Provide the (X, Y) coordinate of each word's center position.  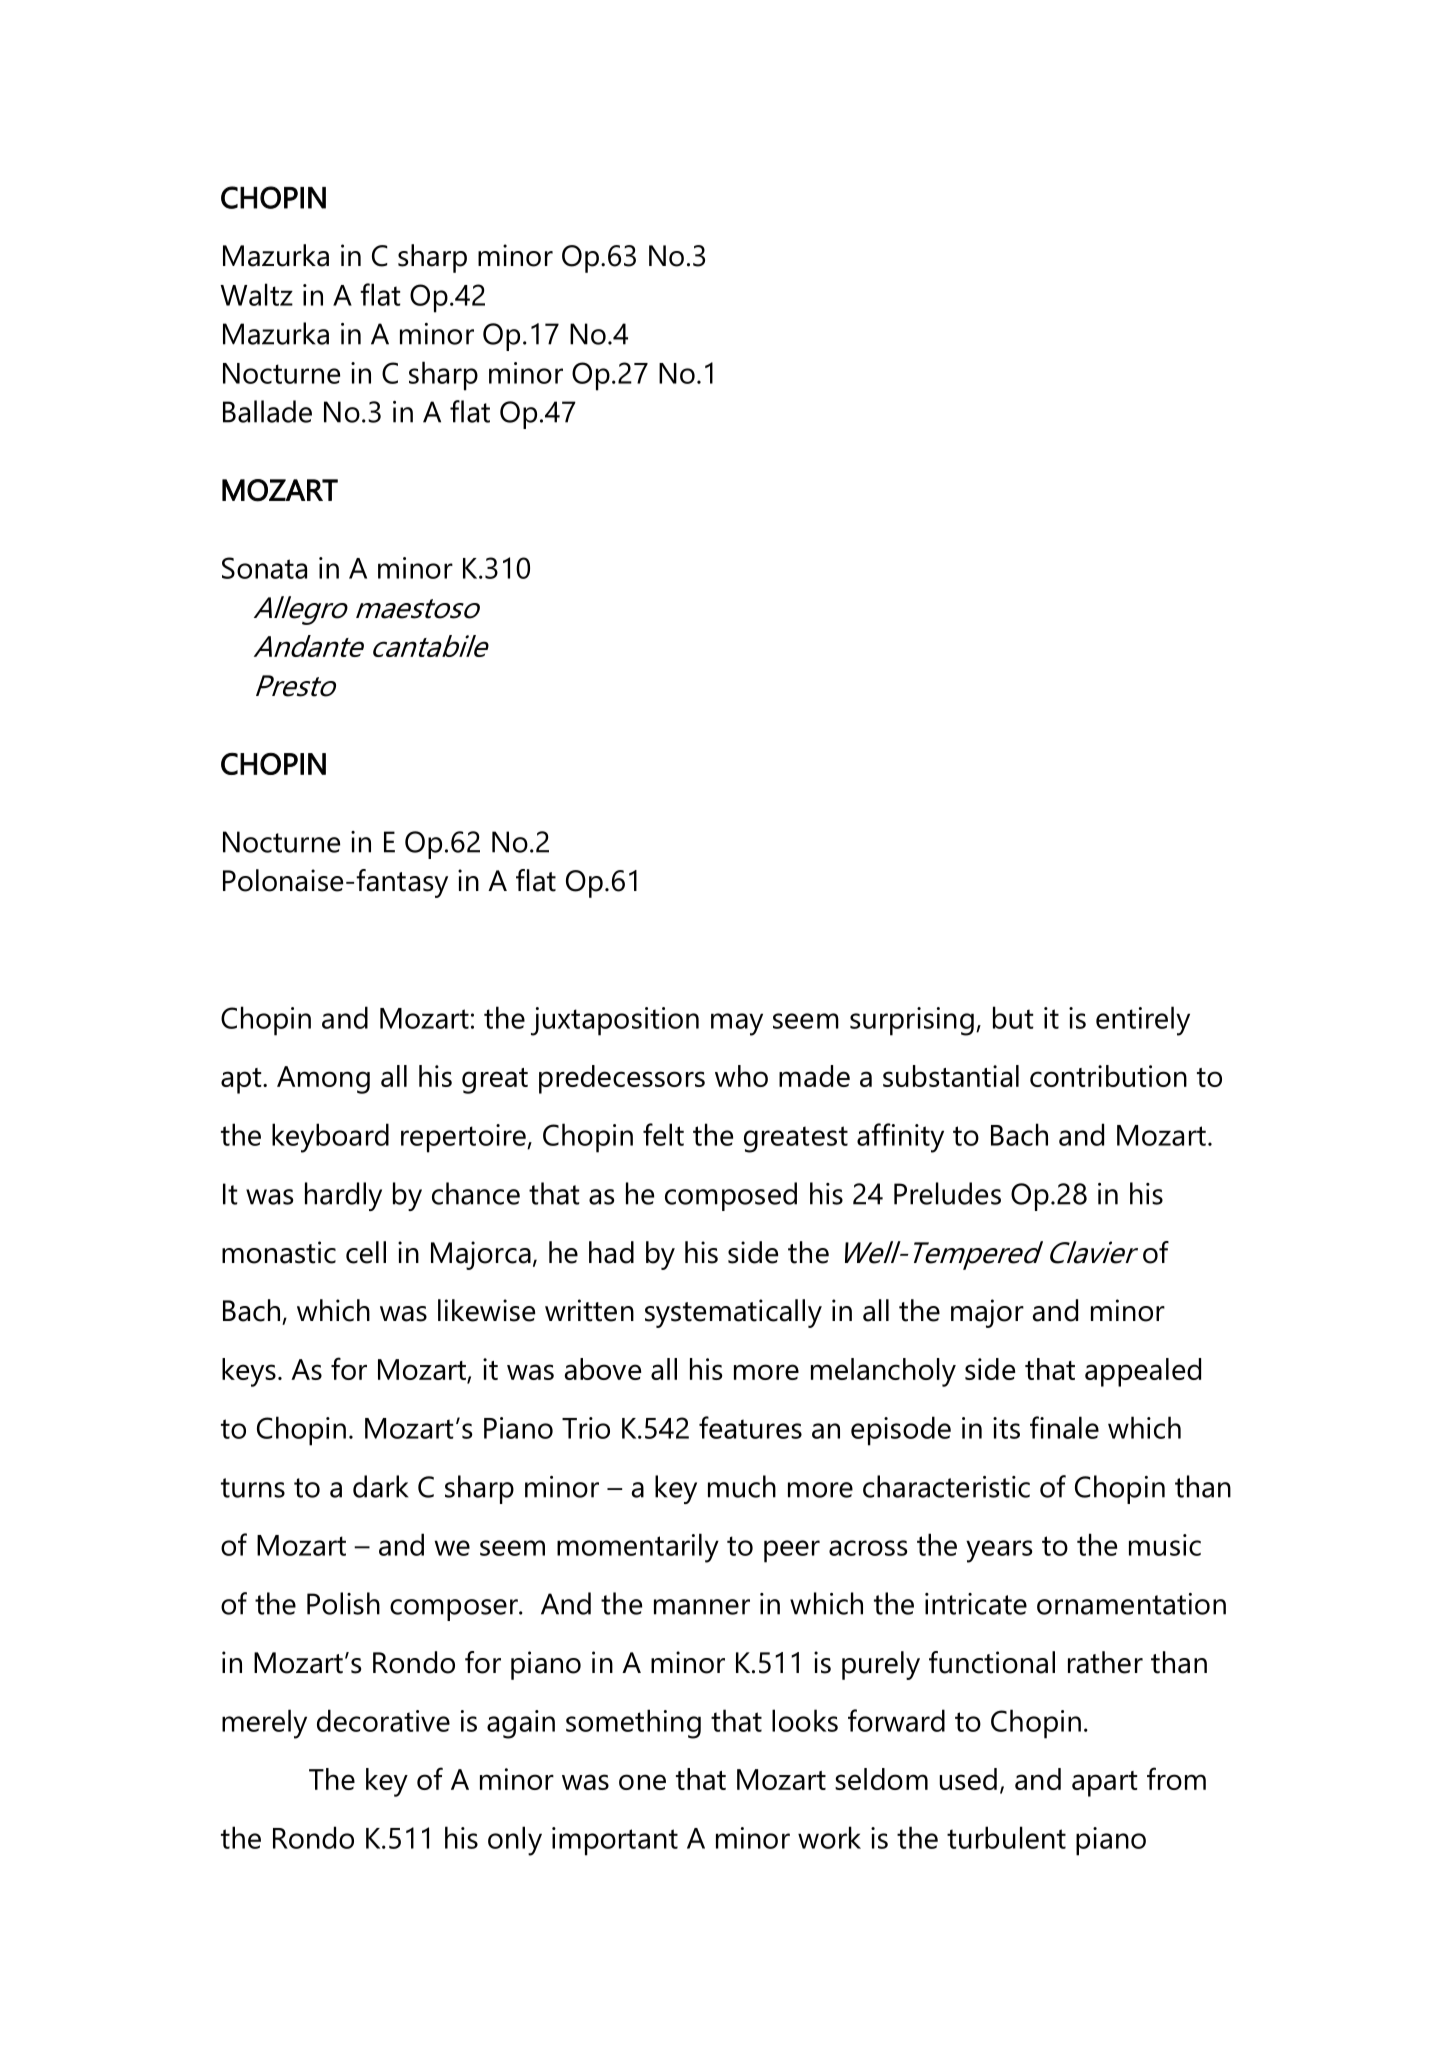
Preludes (947, 1193)
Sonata (264, 568)
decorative (383, 1720)
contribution (1108, 1076)
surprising (912, 1021)
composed (731, 1196)
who (741, 1076)
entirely (1143, 1021)
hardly (343, 1196)
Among (323, 1080)
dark (380, 1486)
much (742, 1486)
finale (1064, 1427)
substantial (951, 1076)
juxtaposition (615, 1021)
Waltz (256, 294)
